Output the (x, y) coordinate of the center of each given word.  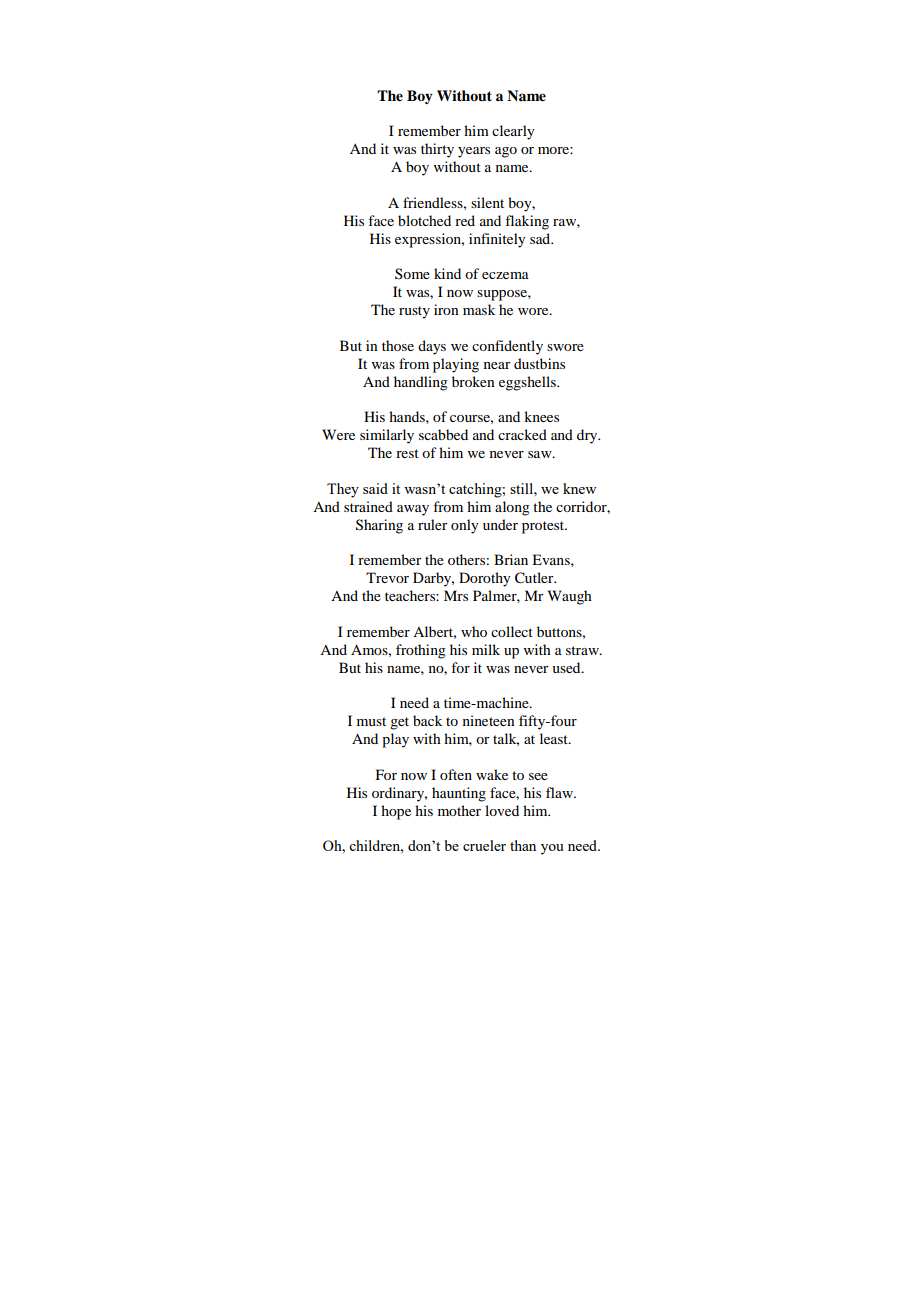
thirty (437, 150)
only (464, 526)
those (398, 345)
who (474, 631)
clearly (513, 132)
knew (579, 488)
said (375, 488)
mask (479, 309)
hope (396, 812)
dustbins (539, 363)
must (371, 721)
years (474, 152)
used (567, 667)
